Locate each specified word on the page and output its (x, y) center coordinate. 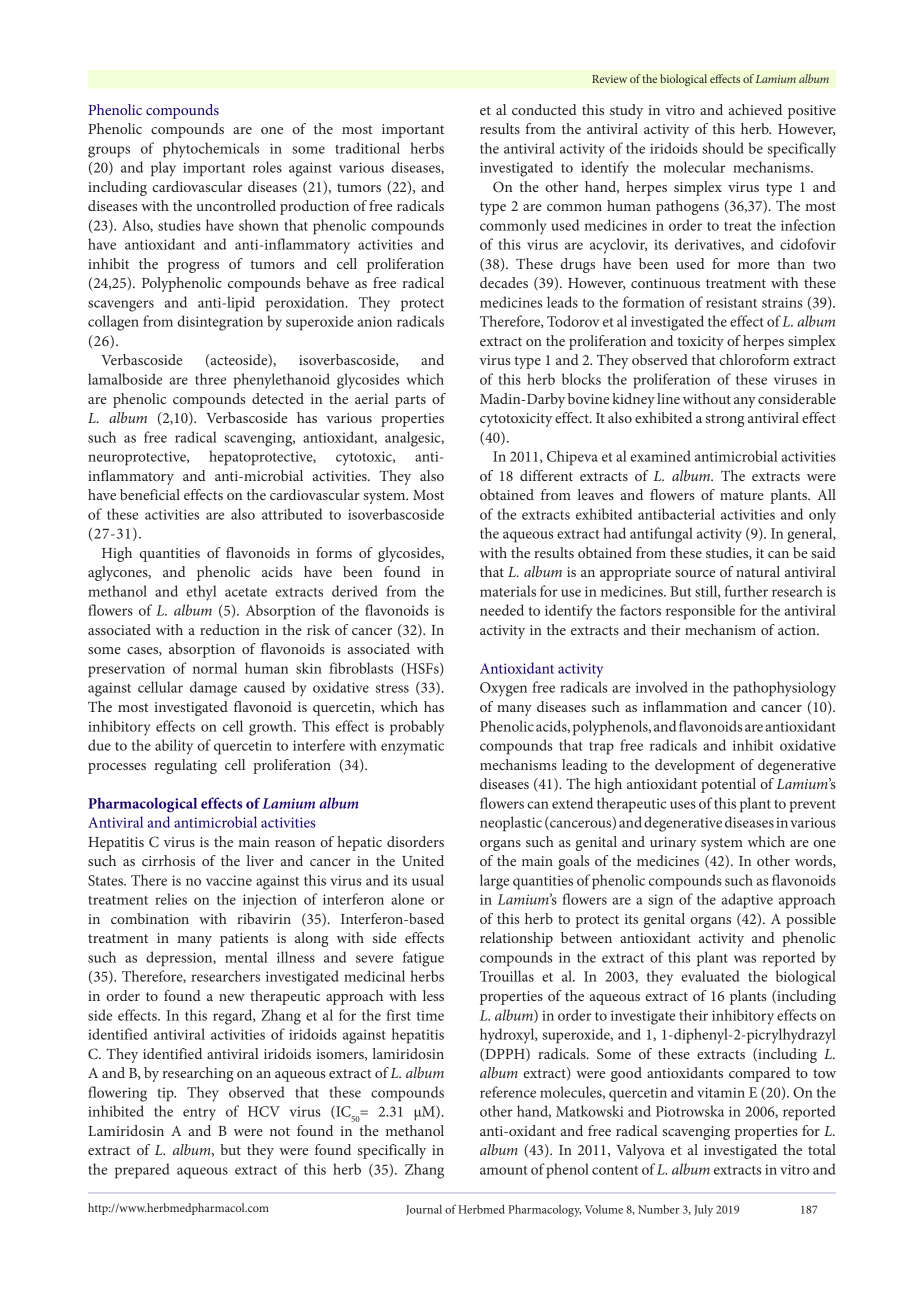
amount (504, 1170)
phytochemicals (211, 150)
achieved (755, 109)
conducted (544, 109)
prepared (142, 1171)
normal (215, 668)
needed (502, 610)
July (703, 1211)
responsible (700, 612)
